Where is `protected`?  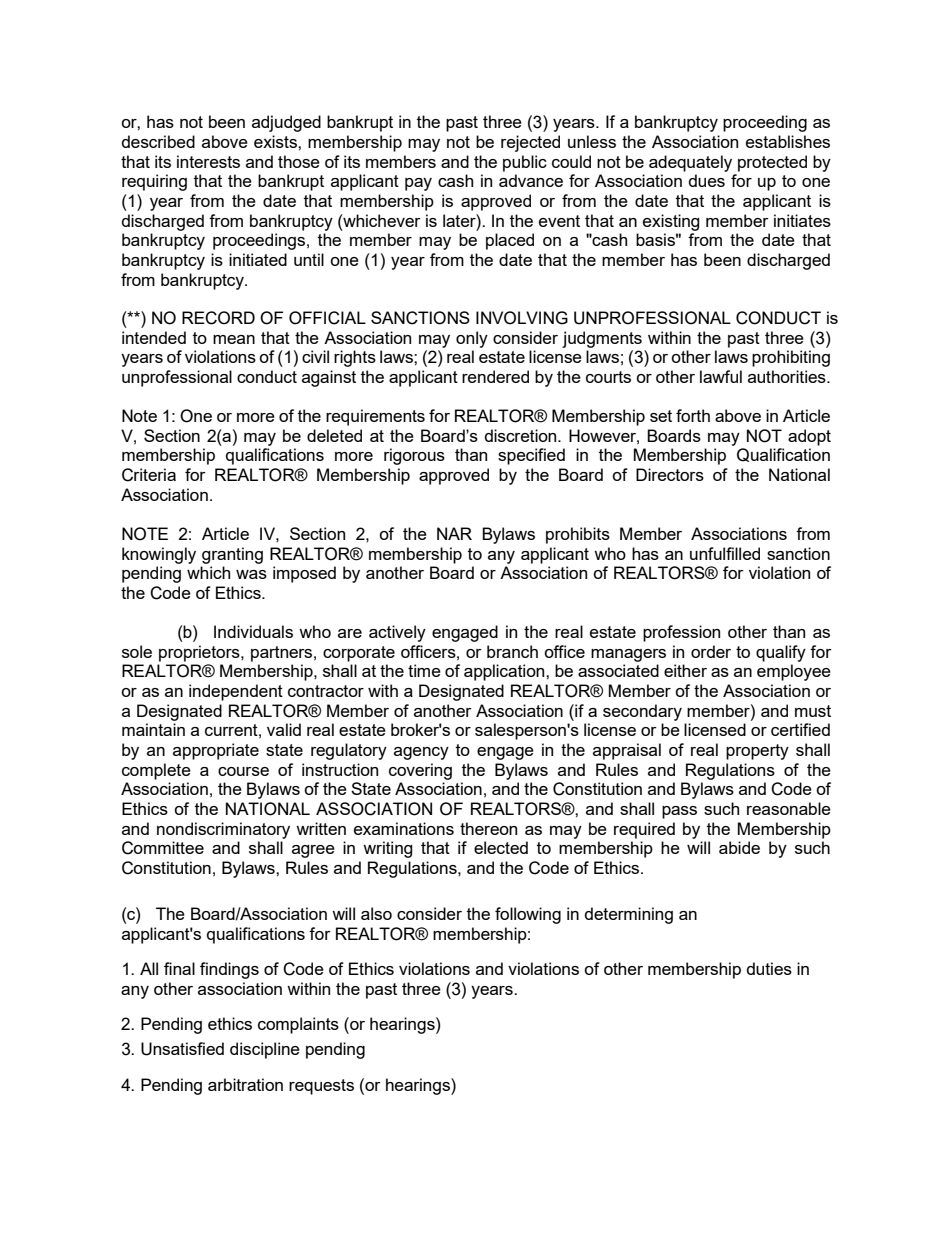 protected is located at coordinates (772, 163).
